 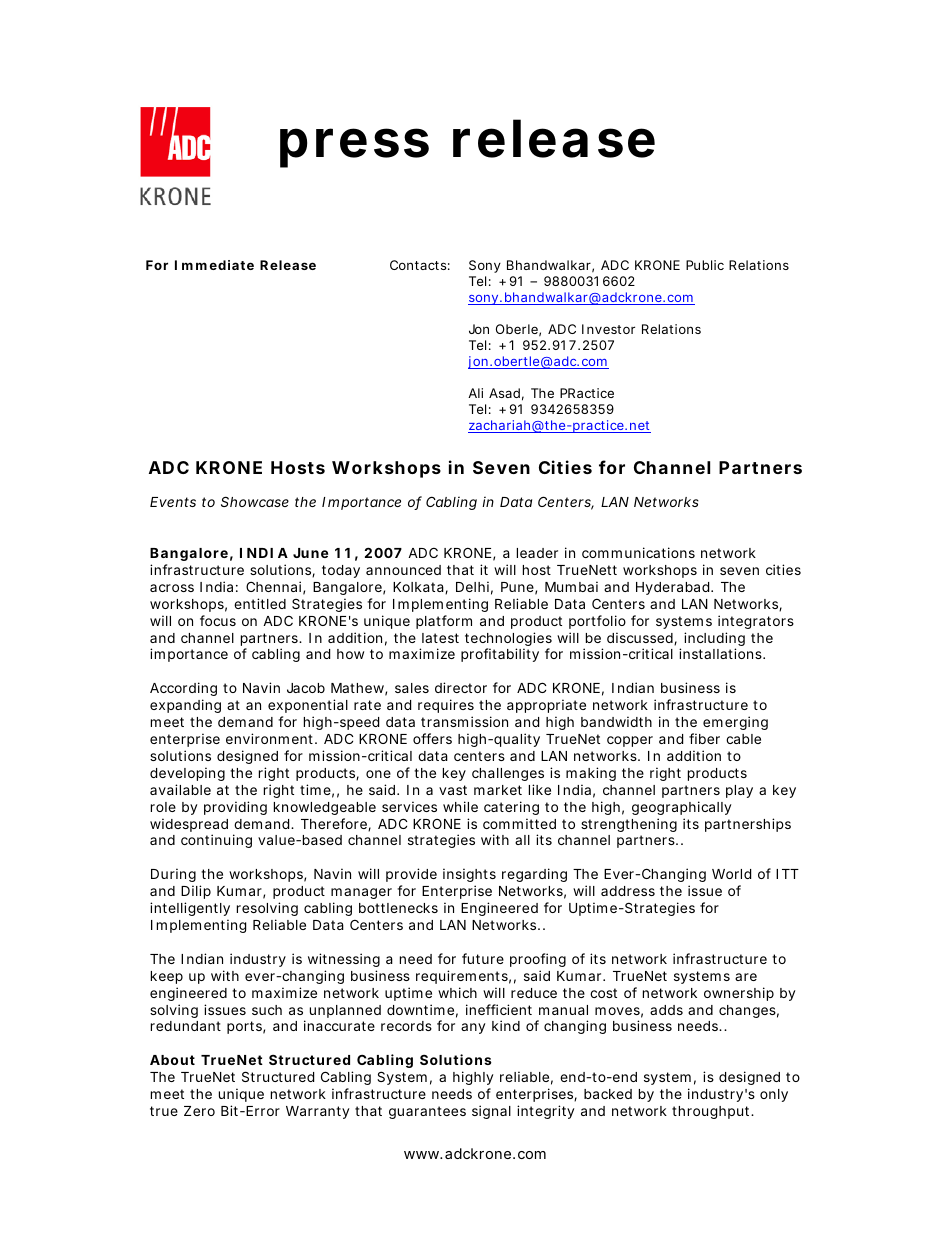 What do you see at coordinates (705, 265) in the page?
I see `Public` at bounding box center [705, 265].
